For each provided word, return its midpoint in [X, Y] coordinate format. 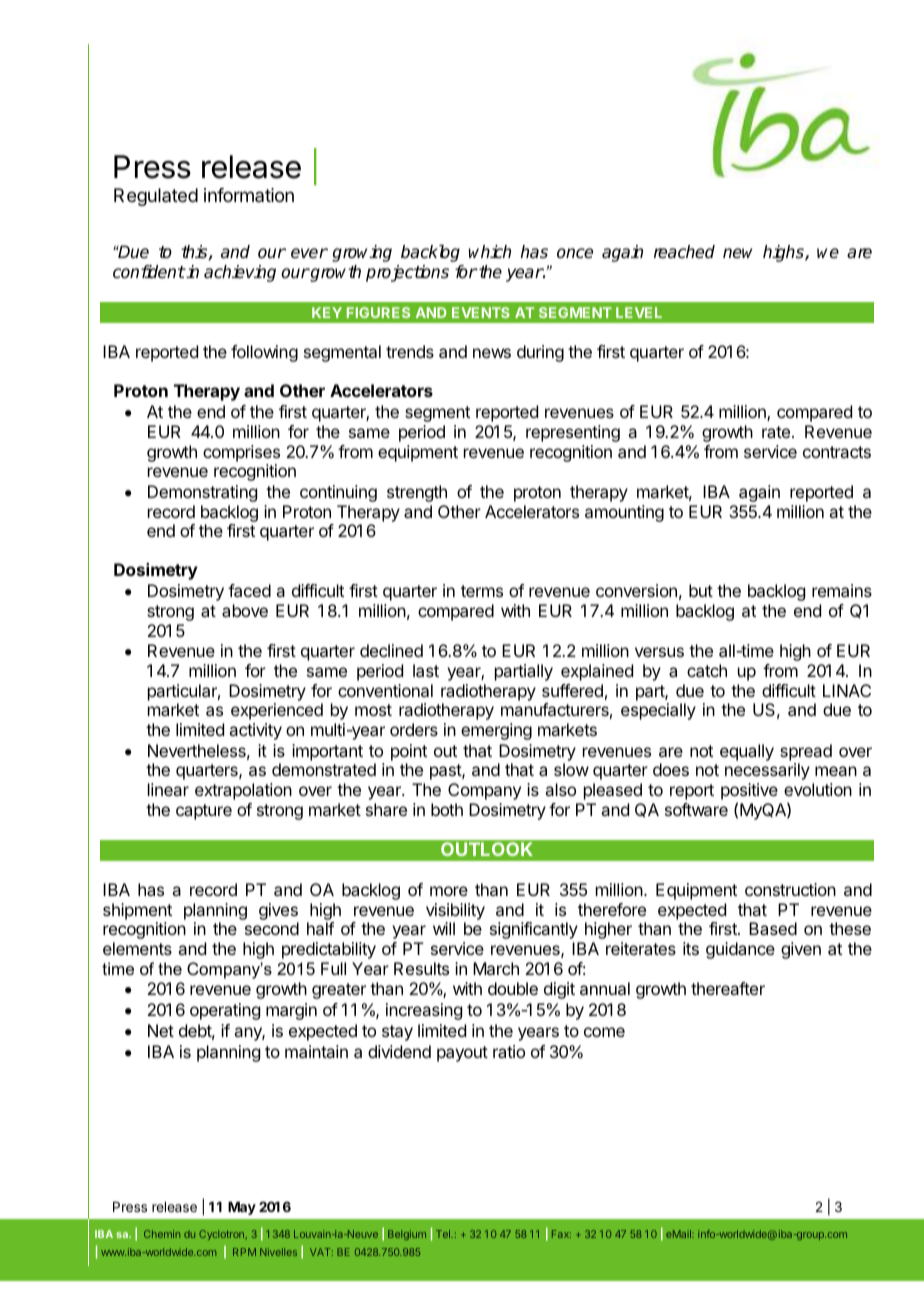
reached [684, 252]
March [496, 968]
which [489, 252]
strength [417, 493]
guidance [740, 950]
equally [747, 752]
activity [255, 731]
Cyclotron [222, 1235]
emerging [496, 731]
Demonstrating [202, 493]
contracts [837, 452]
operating [225, 1011]
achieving [240, 273]
